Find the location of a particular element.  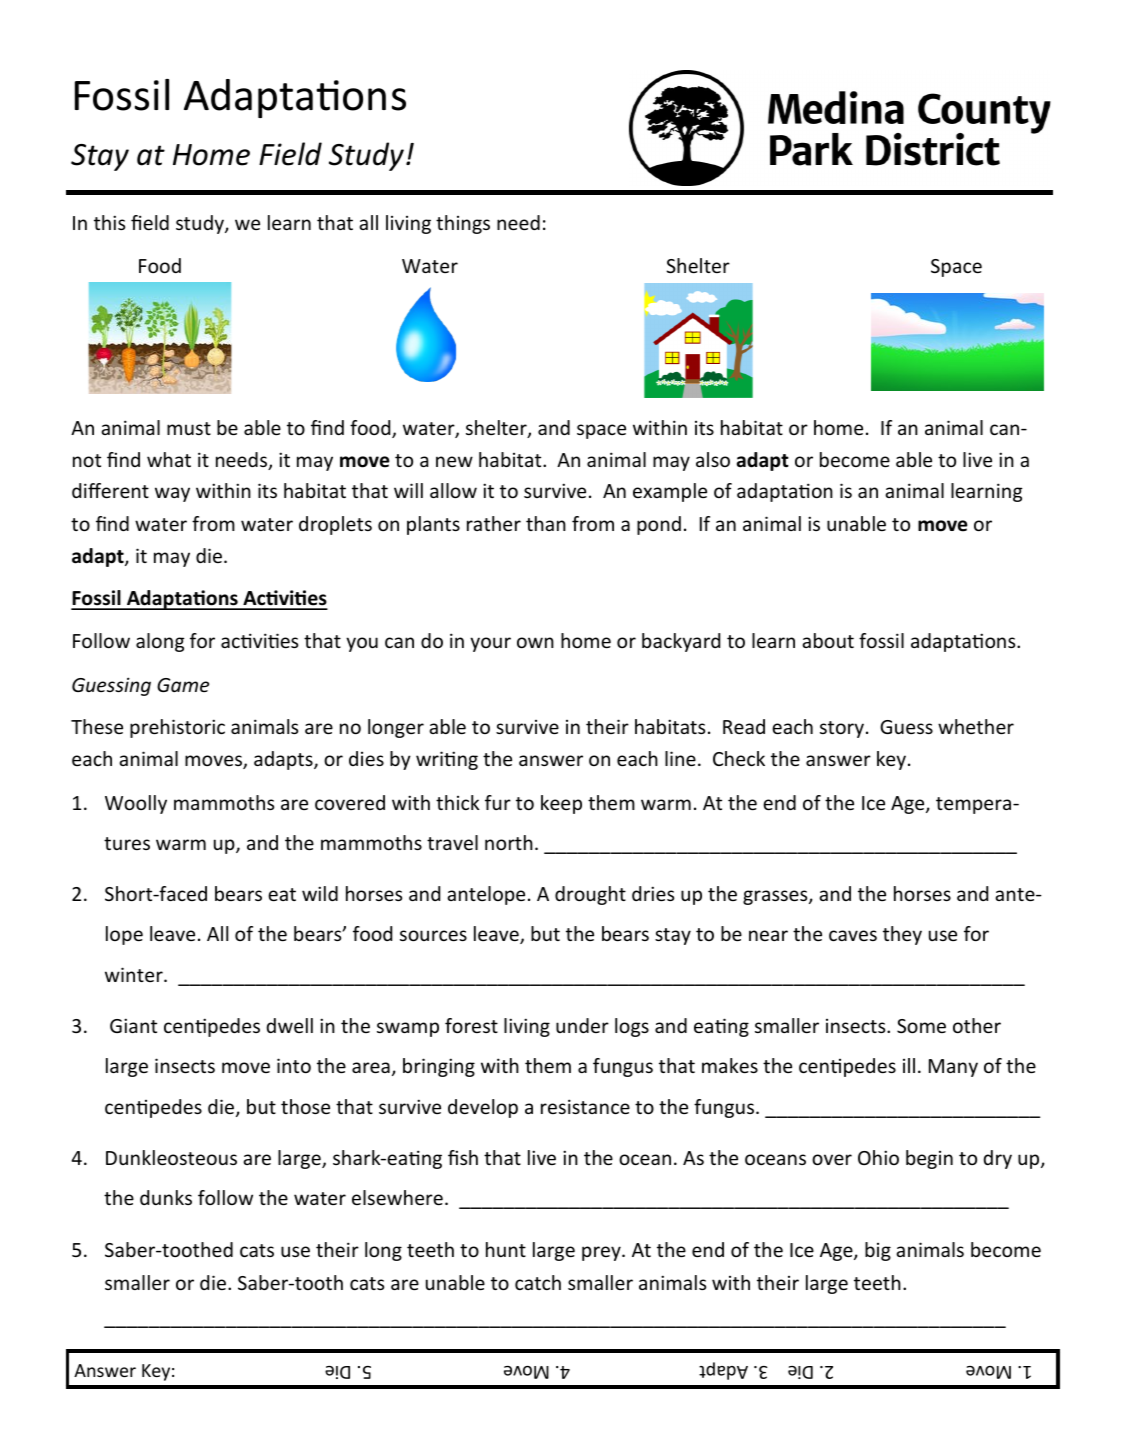

prehistoric is located at coordinates (177, 728).
